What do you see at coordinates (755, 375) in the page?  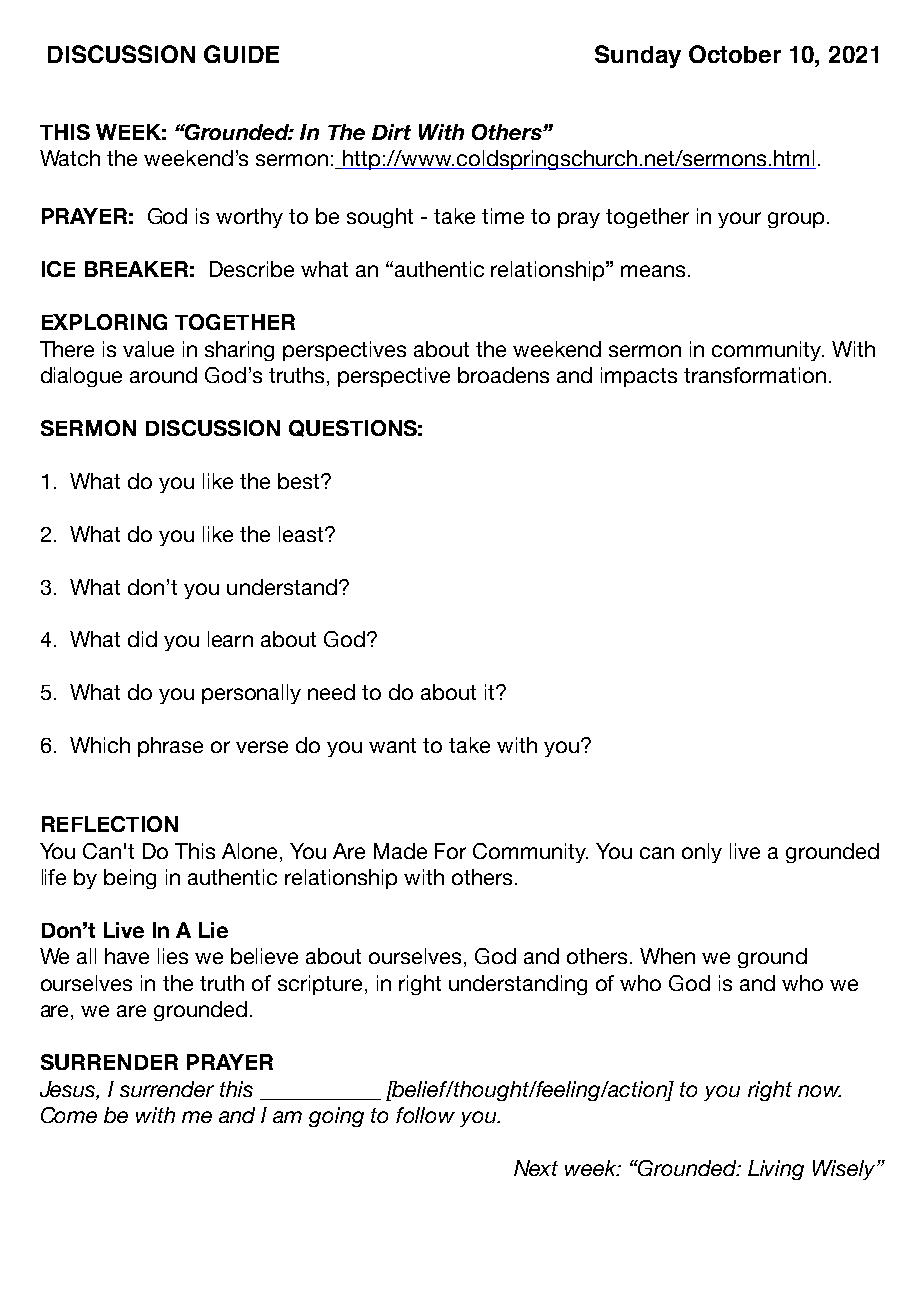 I see `transformation` at bounding box center [755, 375].
